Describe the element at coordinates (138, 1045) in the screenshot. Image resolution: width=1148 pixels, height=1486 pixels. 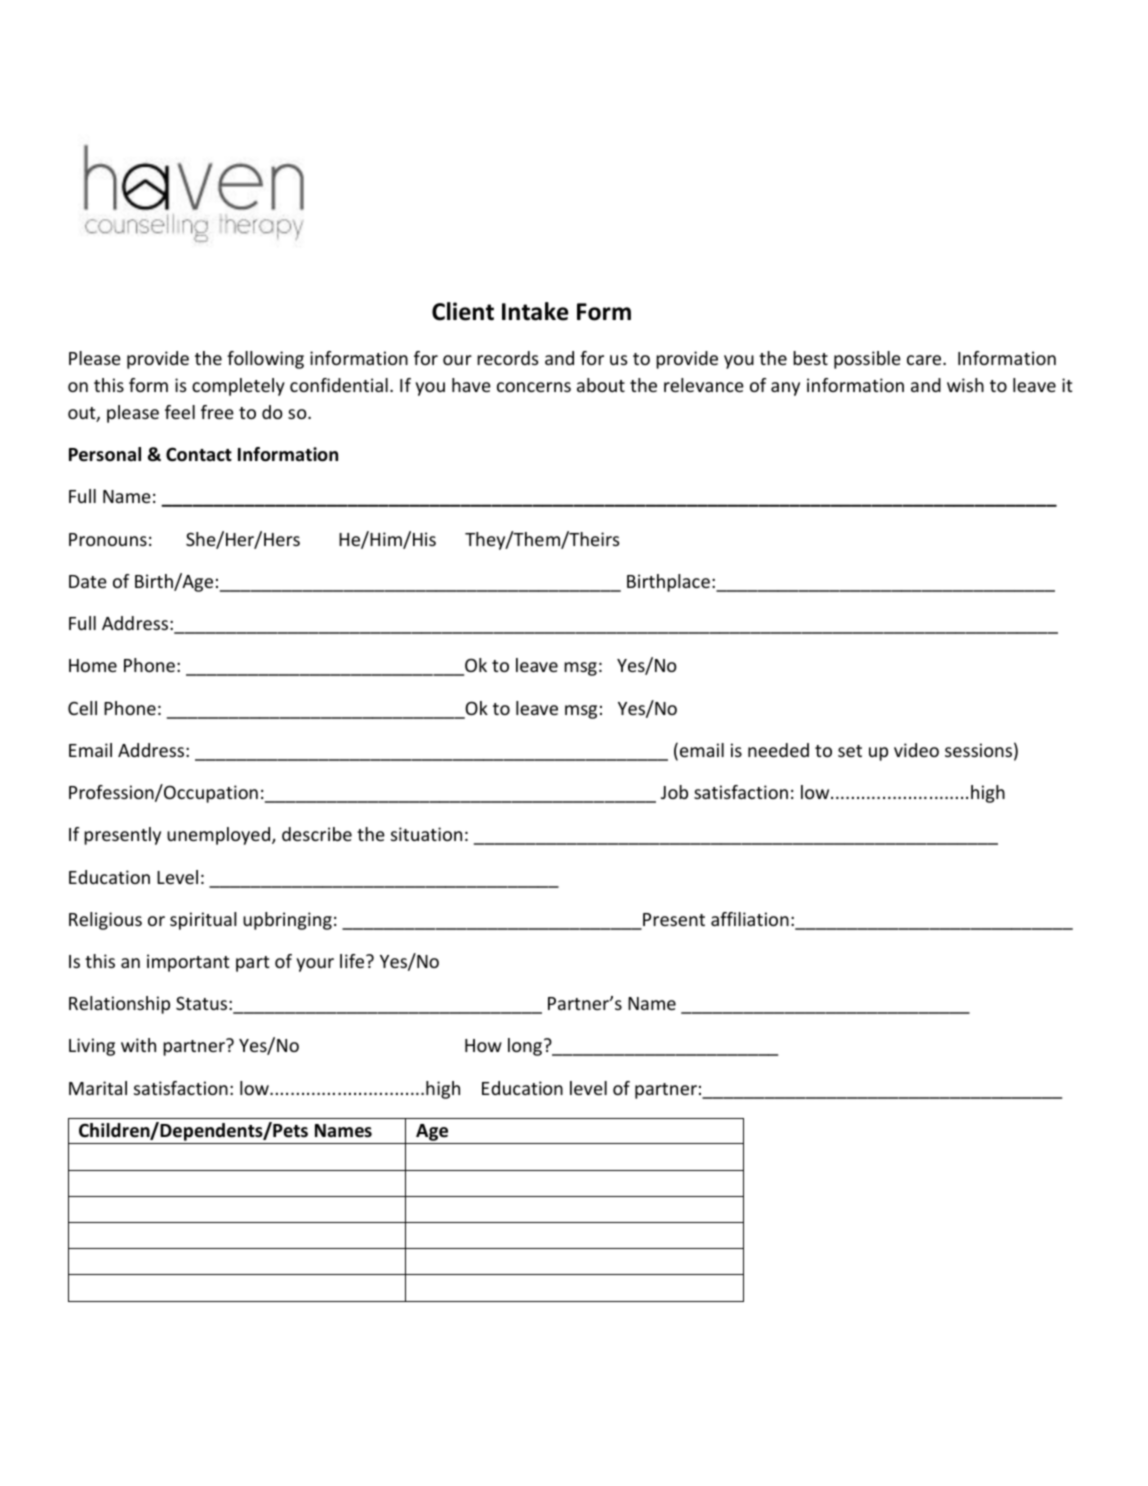
I see `with` at that location.
